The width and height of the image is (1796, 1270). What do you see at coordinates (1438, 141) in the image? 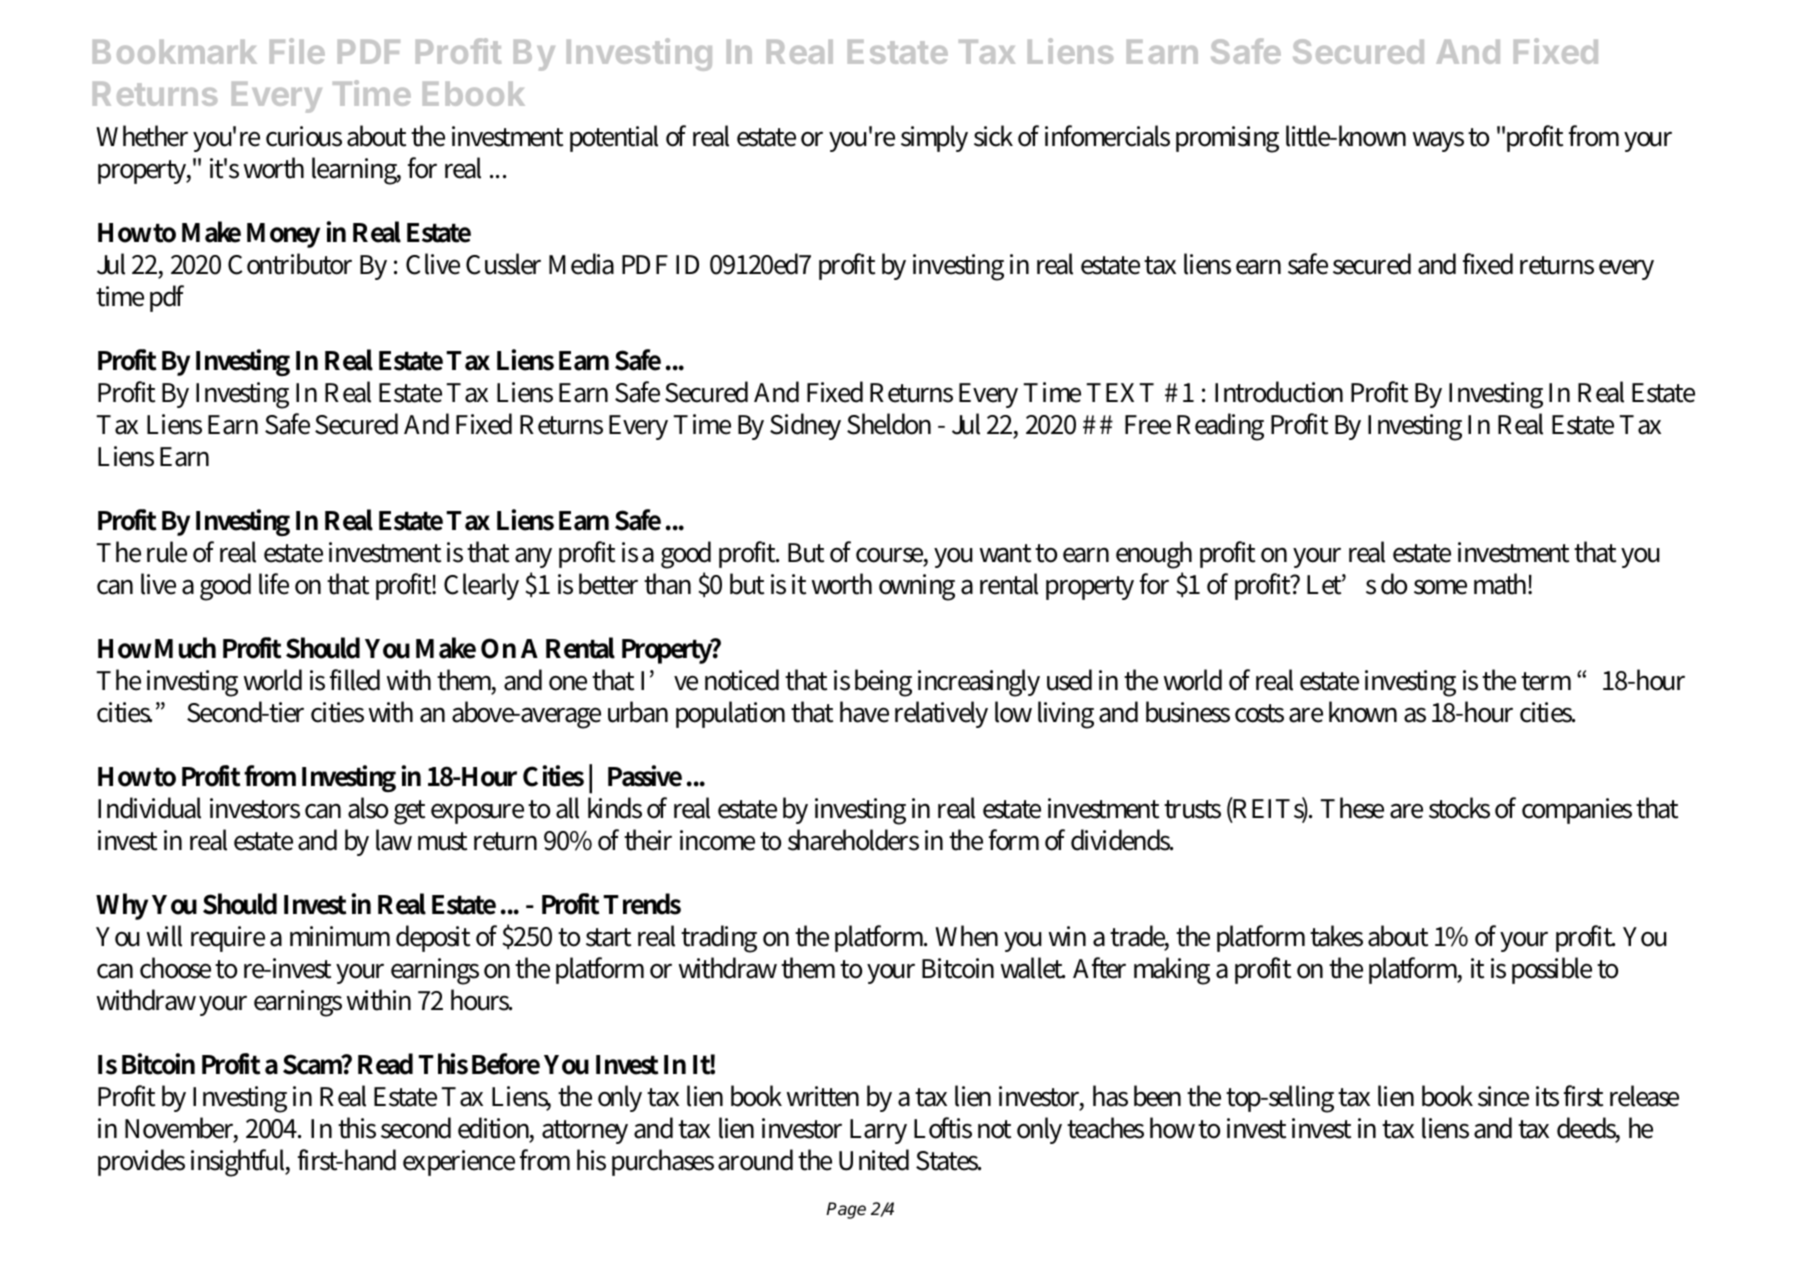
I see `ways` at bounding box center [1438, 141].
